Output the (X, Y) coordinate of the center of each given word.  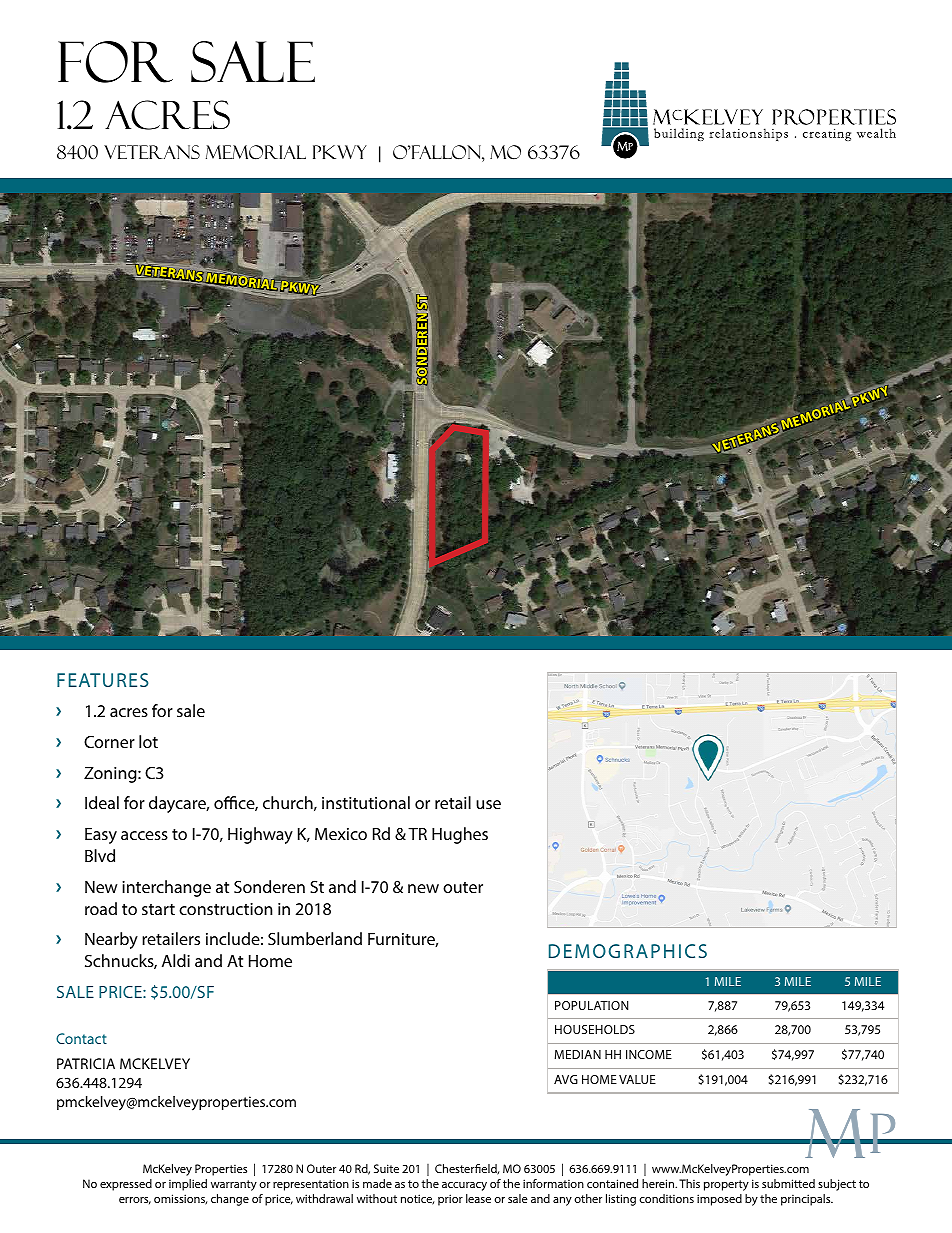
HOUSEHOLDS (595, 1029)
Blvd (100, 855)
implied (188, 1185)
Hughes (460, 835)
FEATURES (103, 680)
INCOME (649, 1054)
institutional (366, 802)
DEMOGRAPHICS (628, 951)
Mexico (341, 834)
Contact (81, 1038)
